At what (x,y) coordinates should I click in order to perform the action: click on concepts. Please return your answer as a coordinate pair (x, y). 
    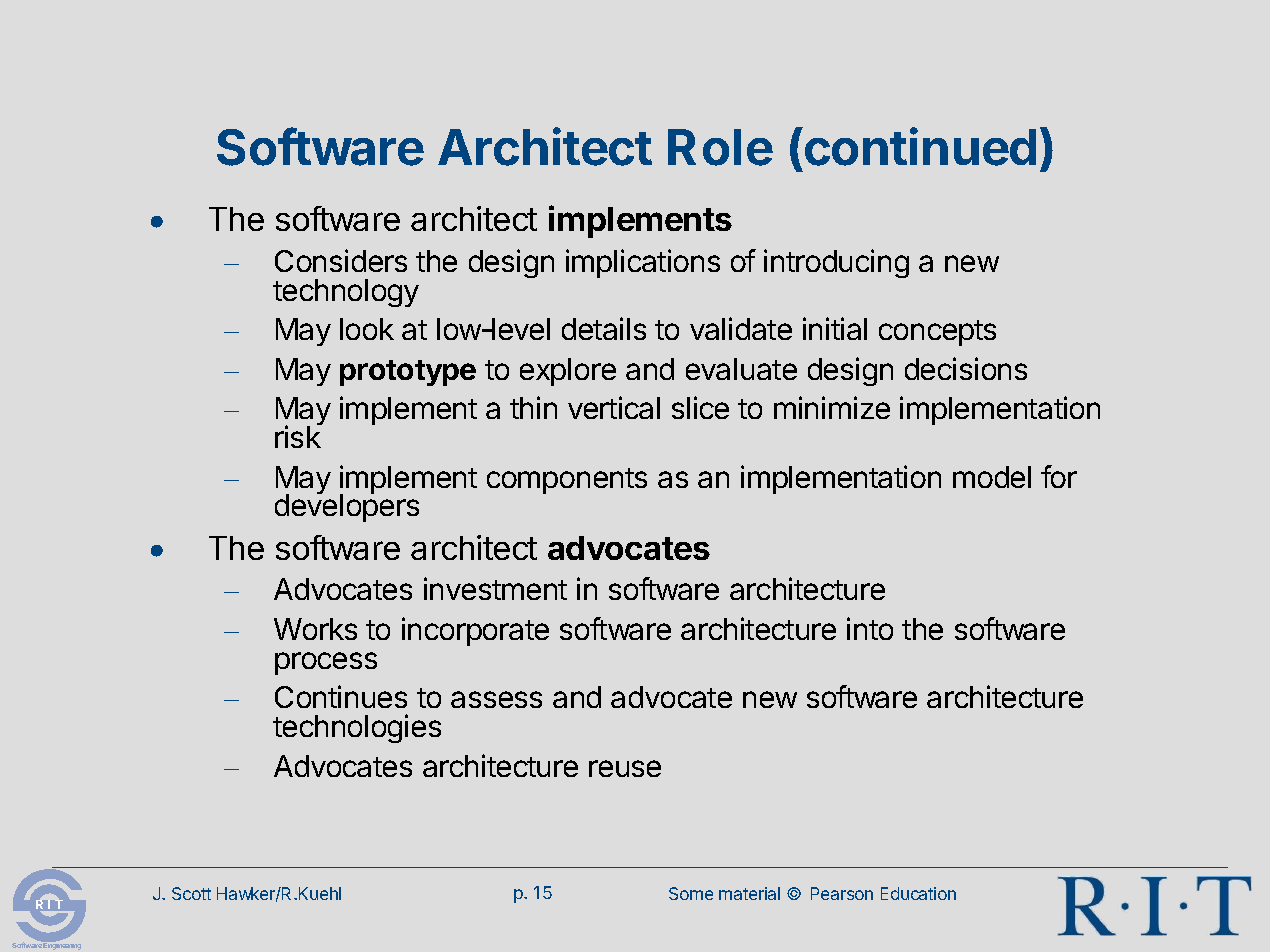
    Looking at the image, I should click on (937, 333).
